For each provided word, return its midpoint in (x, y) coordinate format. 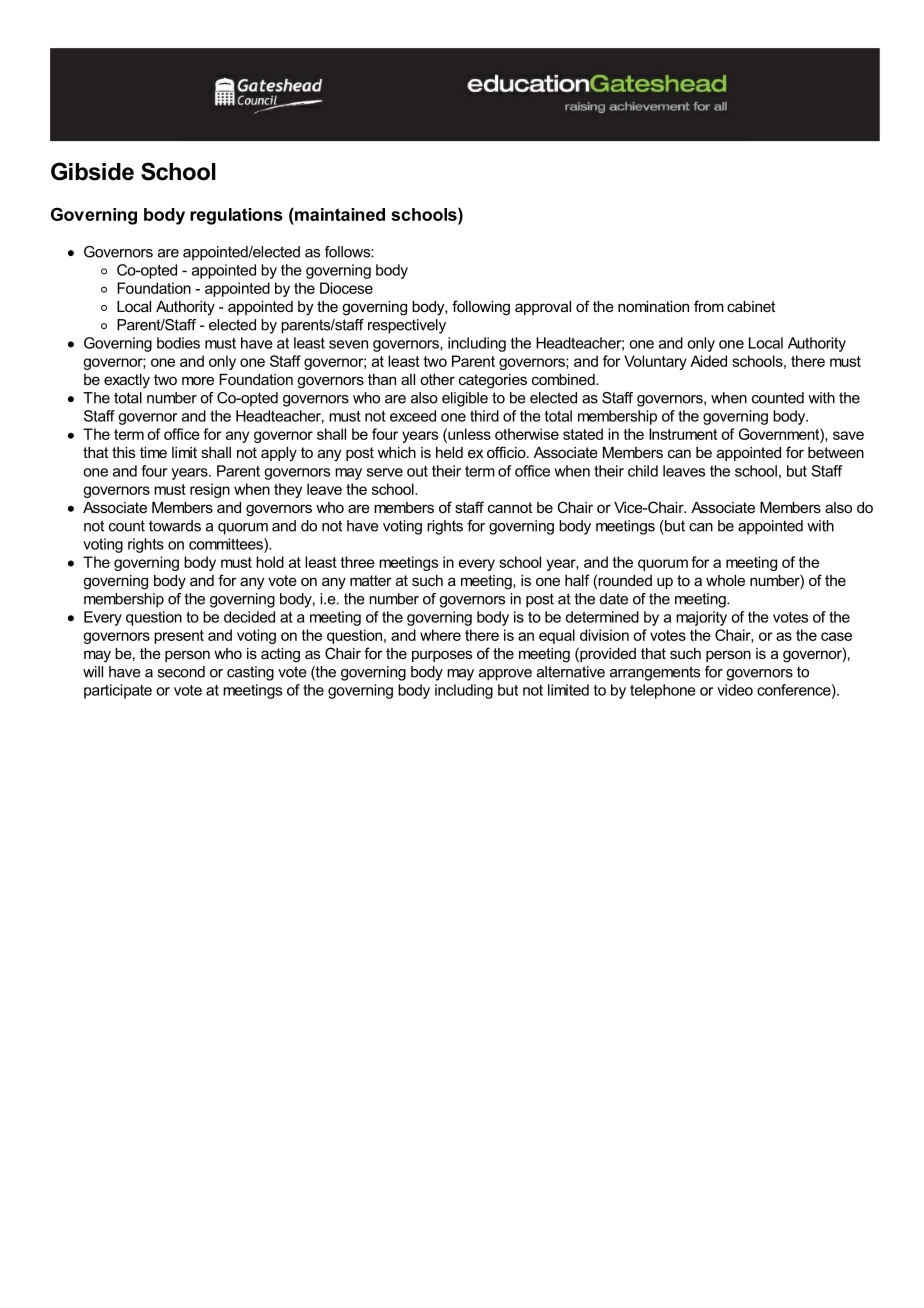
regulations (236, 216)
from (709, 306)
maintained (339, 214)
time (153, 452)
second (181, 672)
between (836, 452)
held (449, 452)
